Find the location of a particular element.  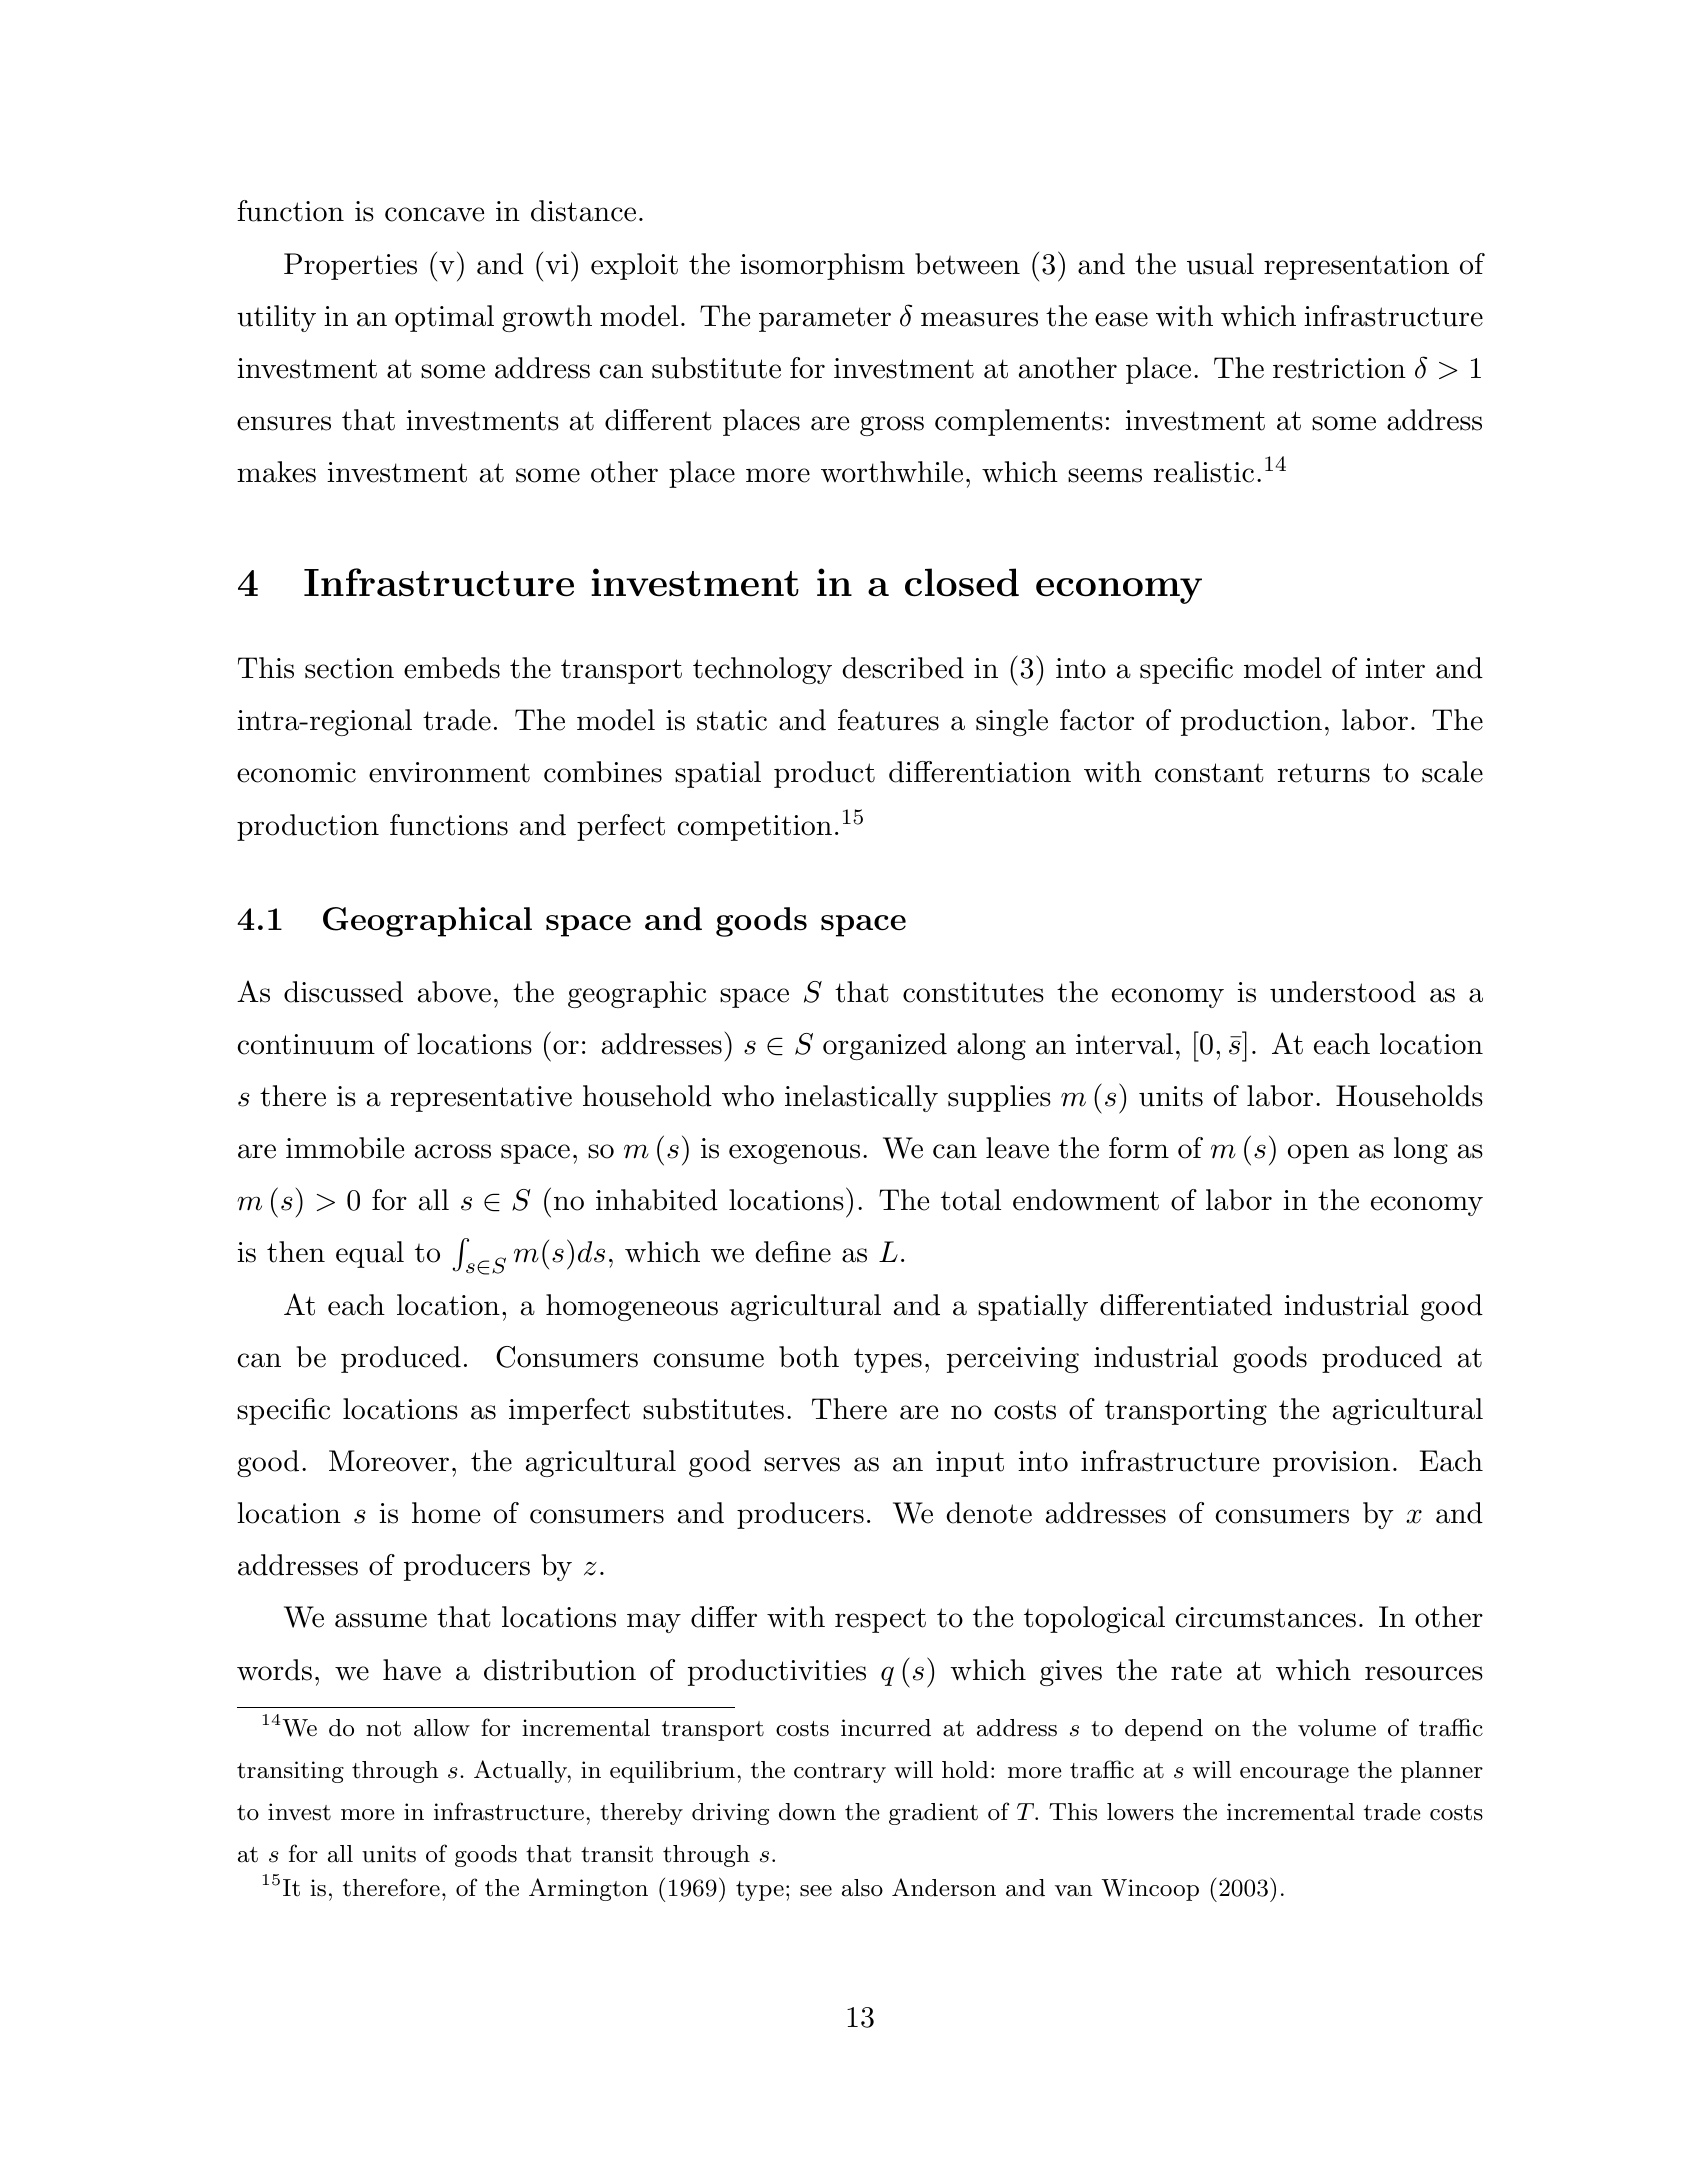

representation is located at coordinates (1356, 267).
